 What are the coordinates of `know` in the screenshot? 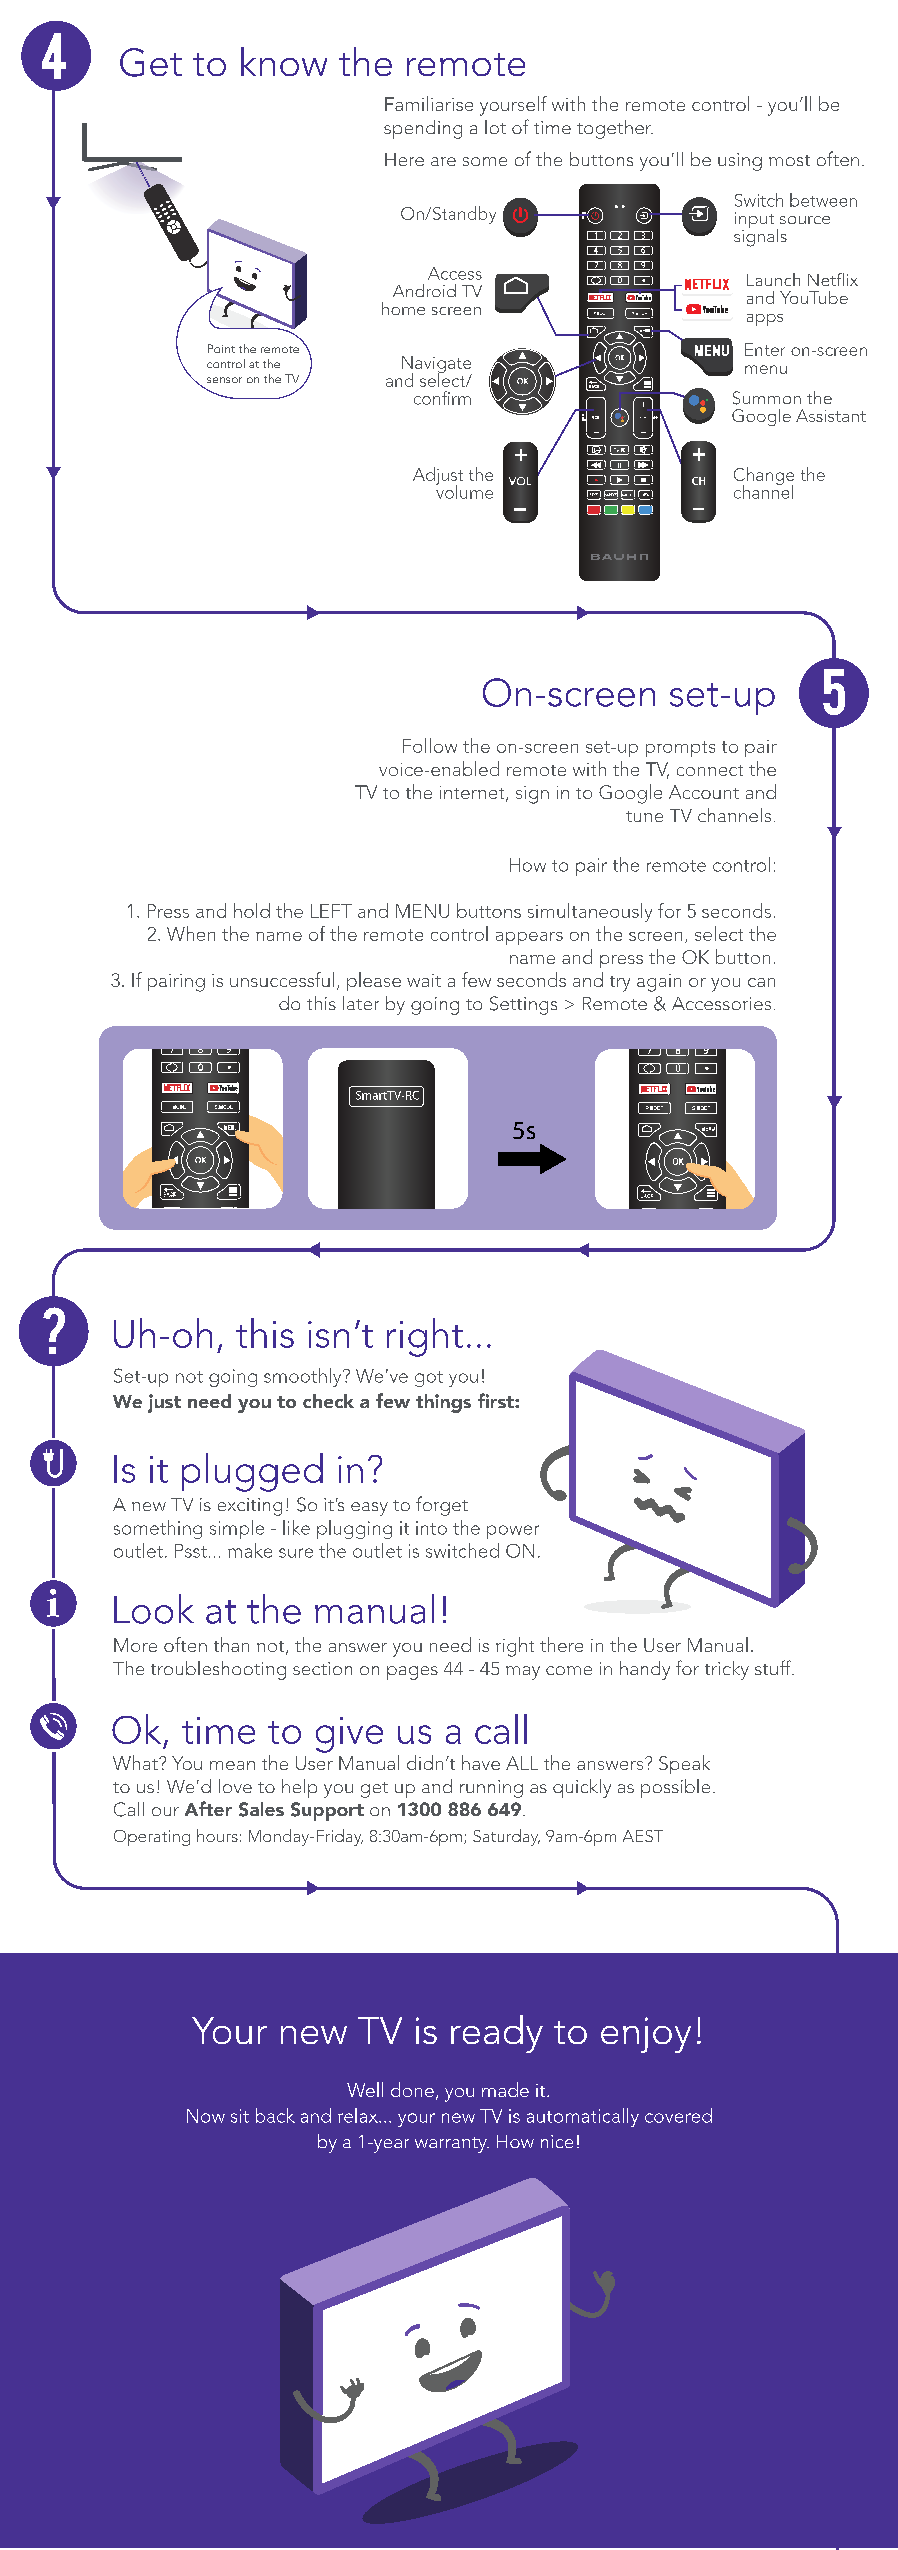 It's located at (284, 61).
